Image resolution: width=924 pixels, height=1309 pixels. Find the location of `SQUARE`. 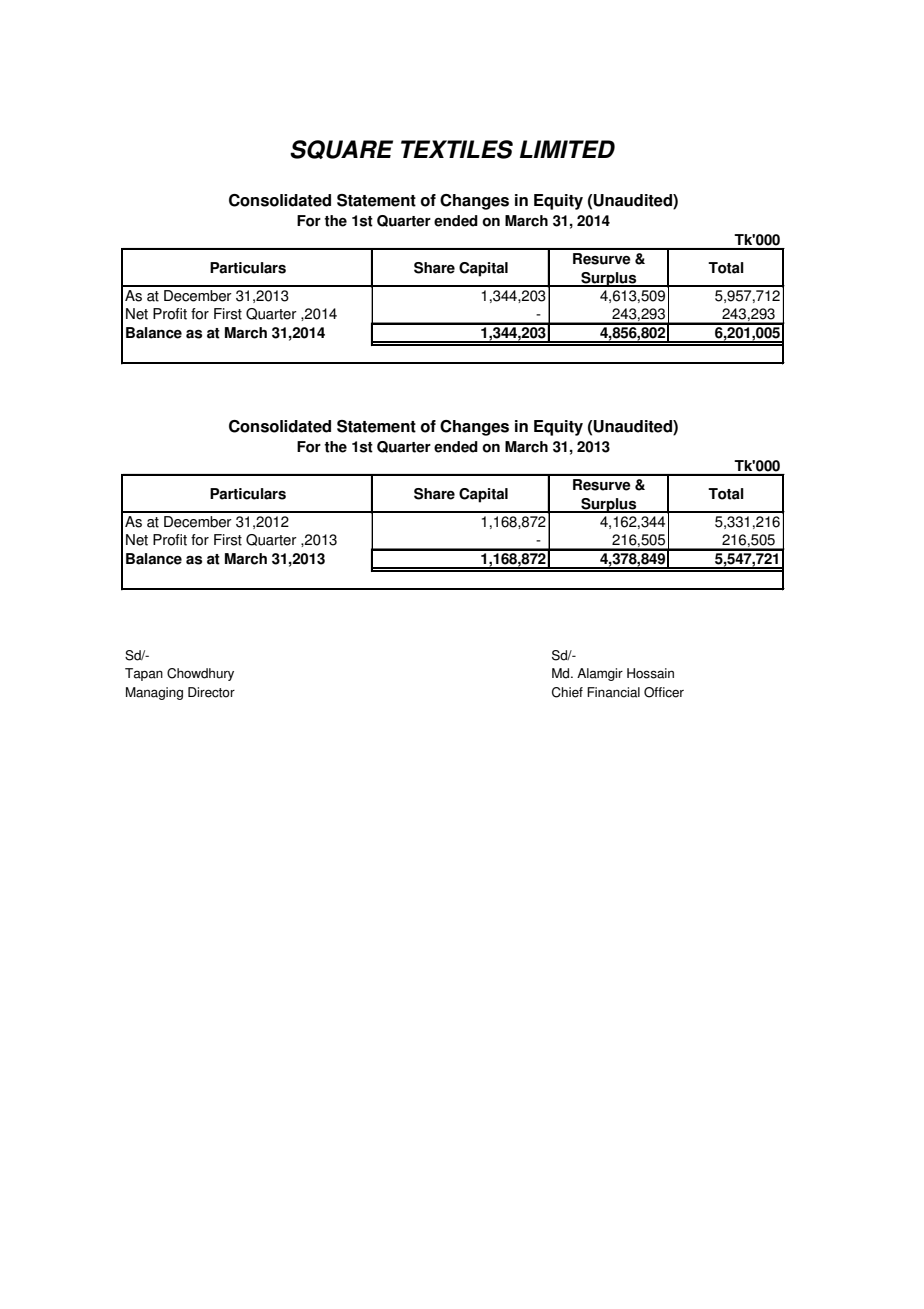

SQUARE is located at coordinates (341, 149).
